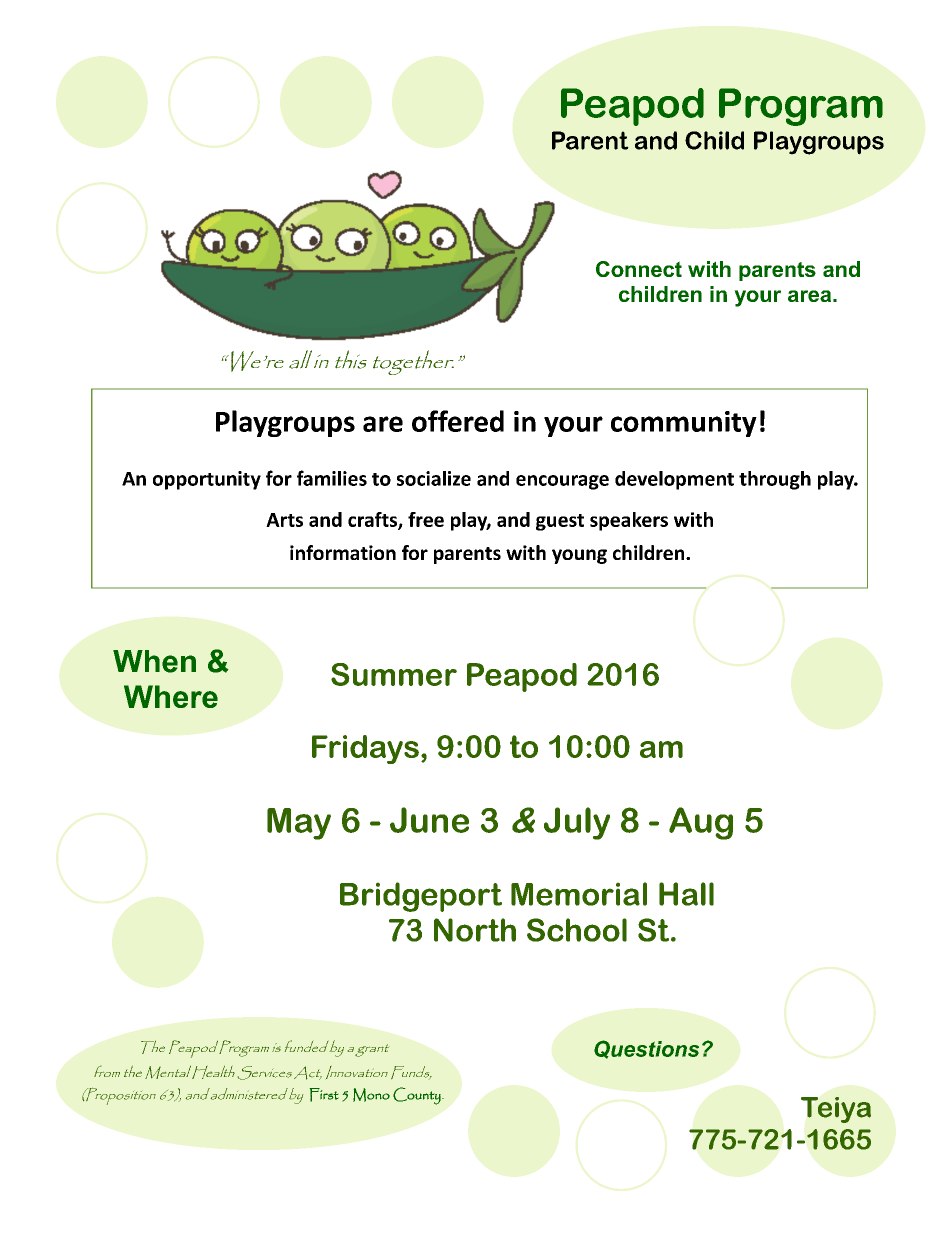 This screenshot has width=952, height=1233. Describe the element at coordinates (207, 480) in the screenshot. I see `opportunity` at that location.
